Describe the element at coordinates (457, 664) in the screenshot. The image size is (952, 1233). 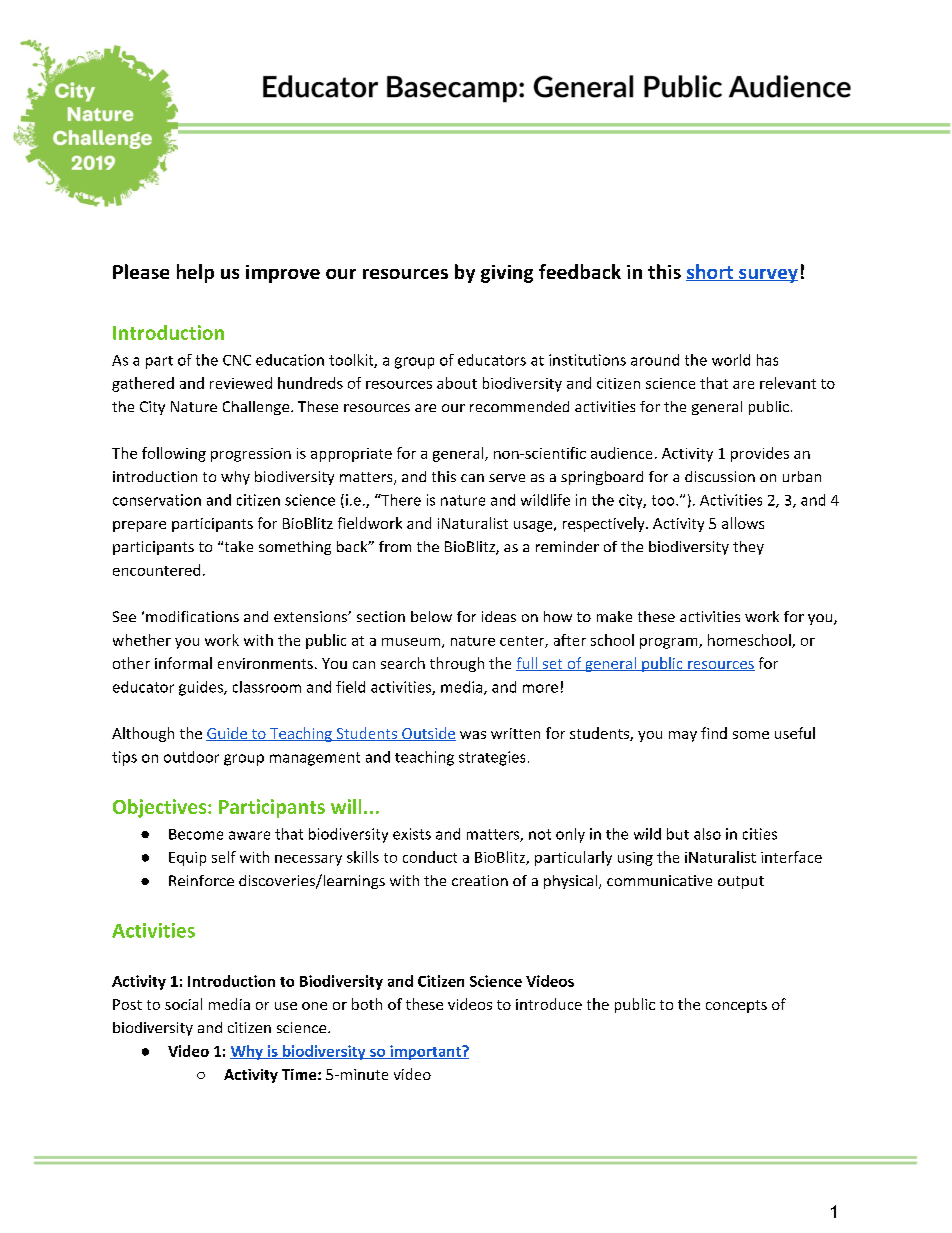
I see `through` at that location.
